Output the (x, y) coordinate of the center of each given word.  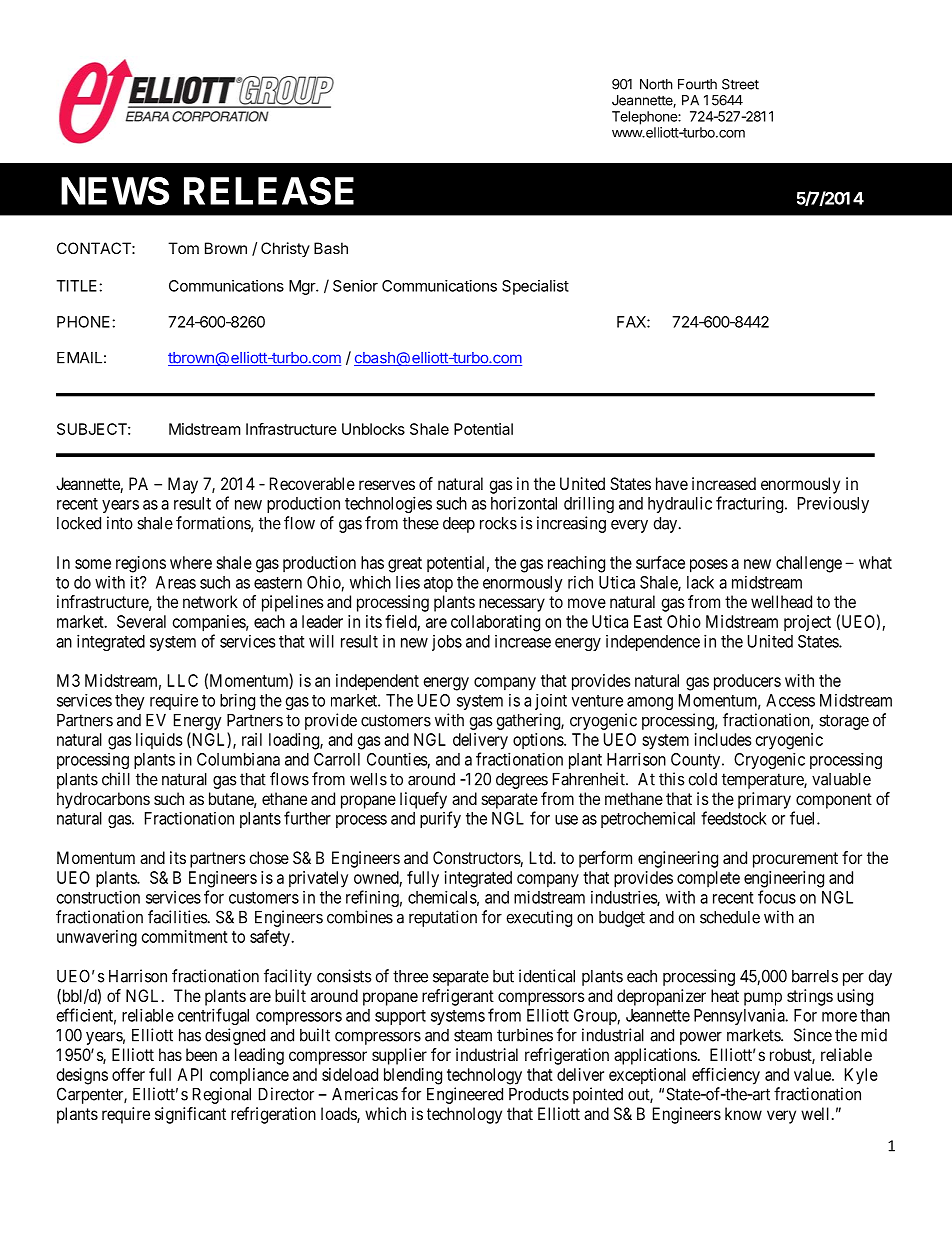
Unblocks (373, 429)
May (183, 485)
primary (764, 800)
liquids (159, 741)
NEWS (115, 191)
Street (740, 84)
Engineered (465, 1095)
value (813, 1074)
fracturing (751, 504)
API (190, 1074)
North (656, 84)
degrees (522, 781)
